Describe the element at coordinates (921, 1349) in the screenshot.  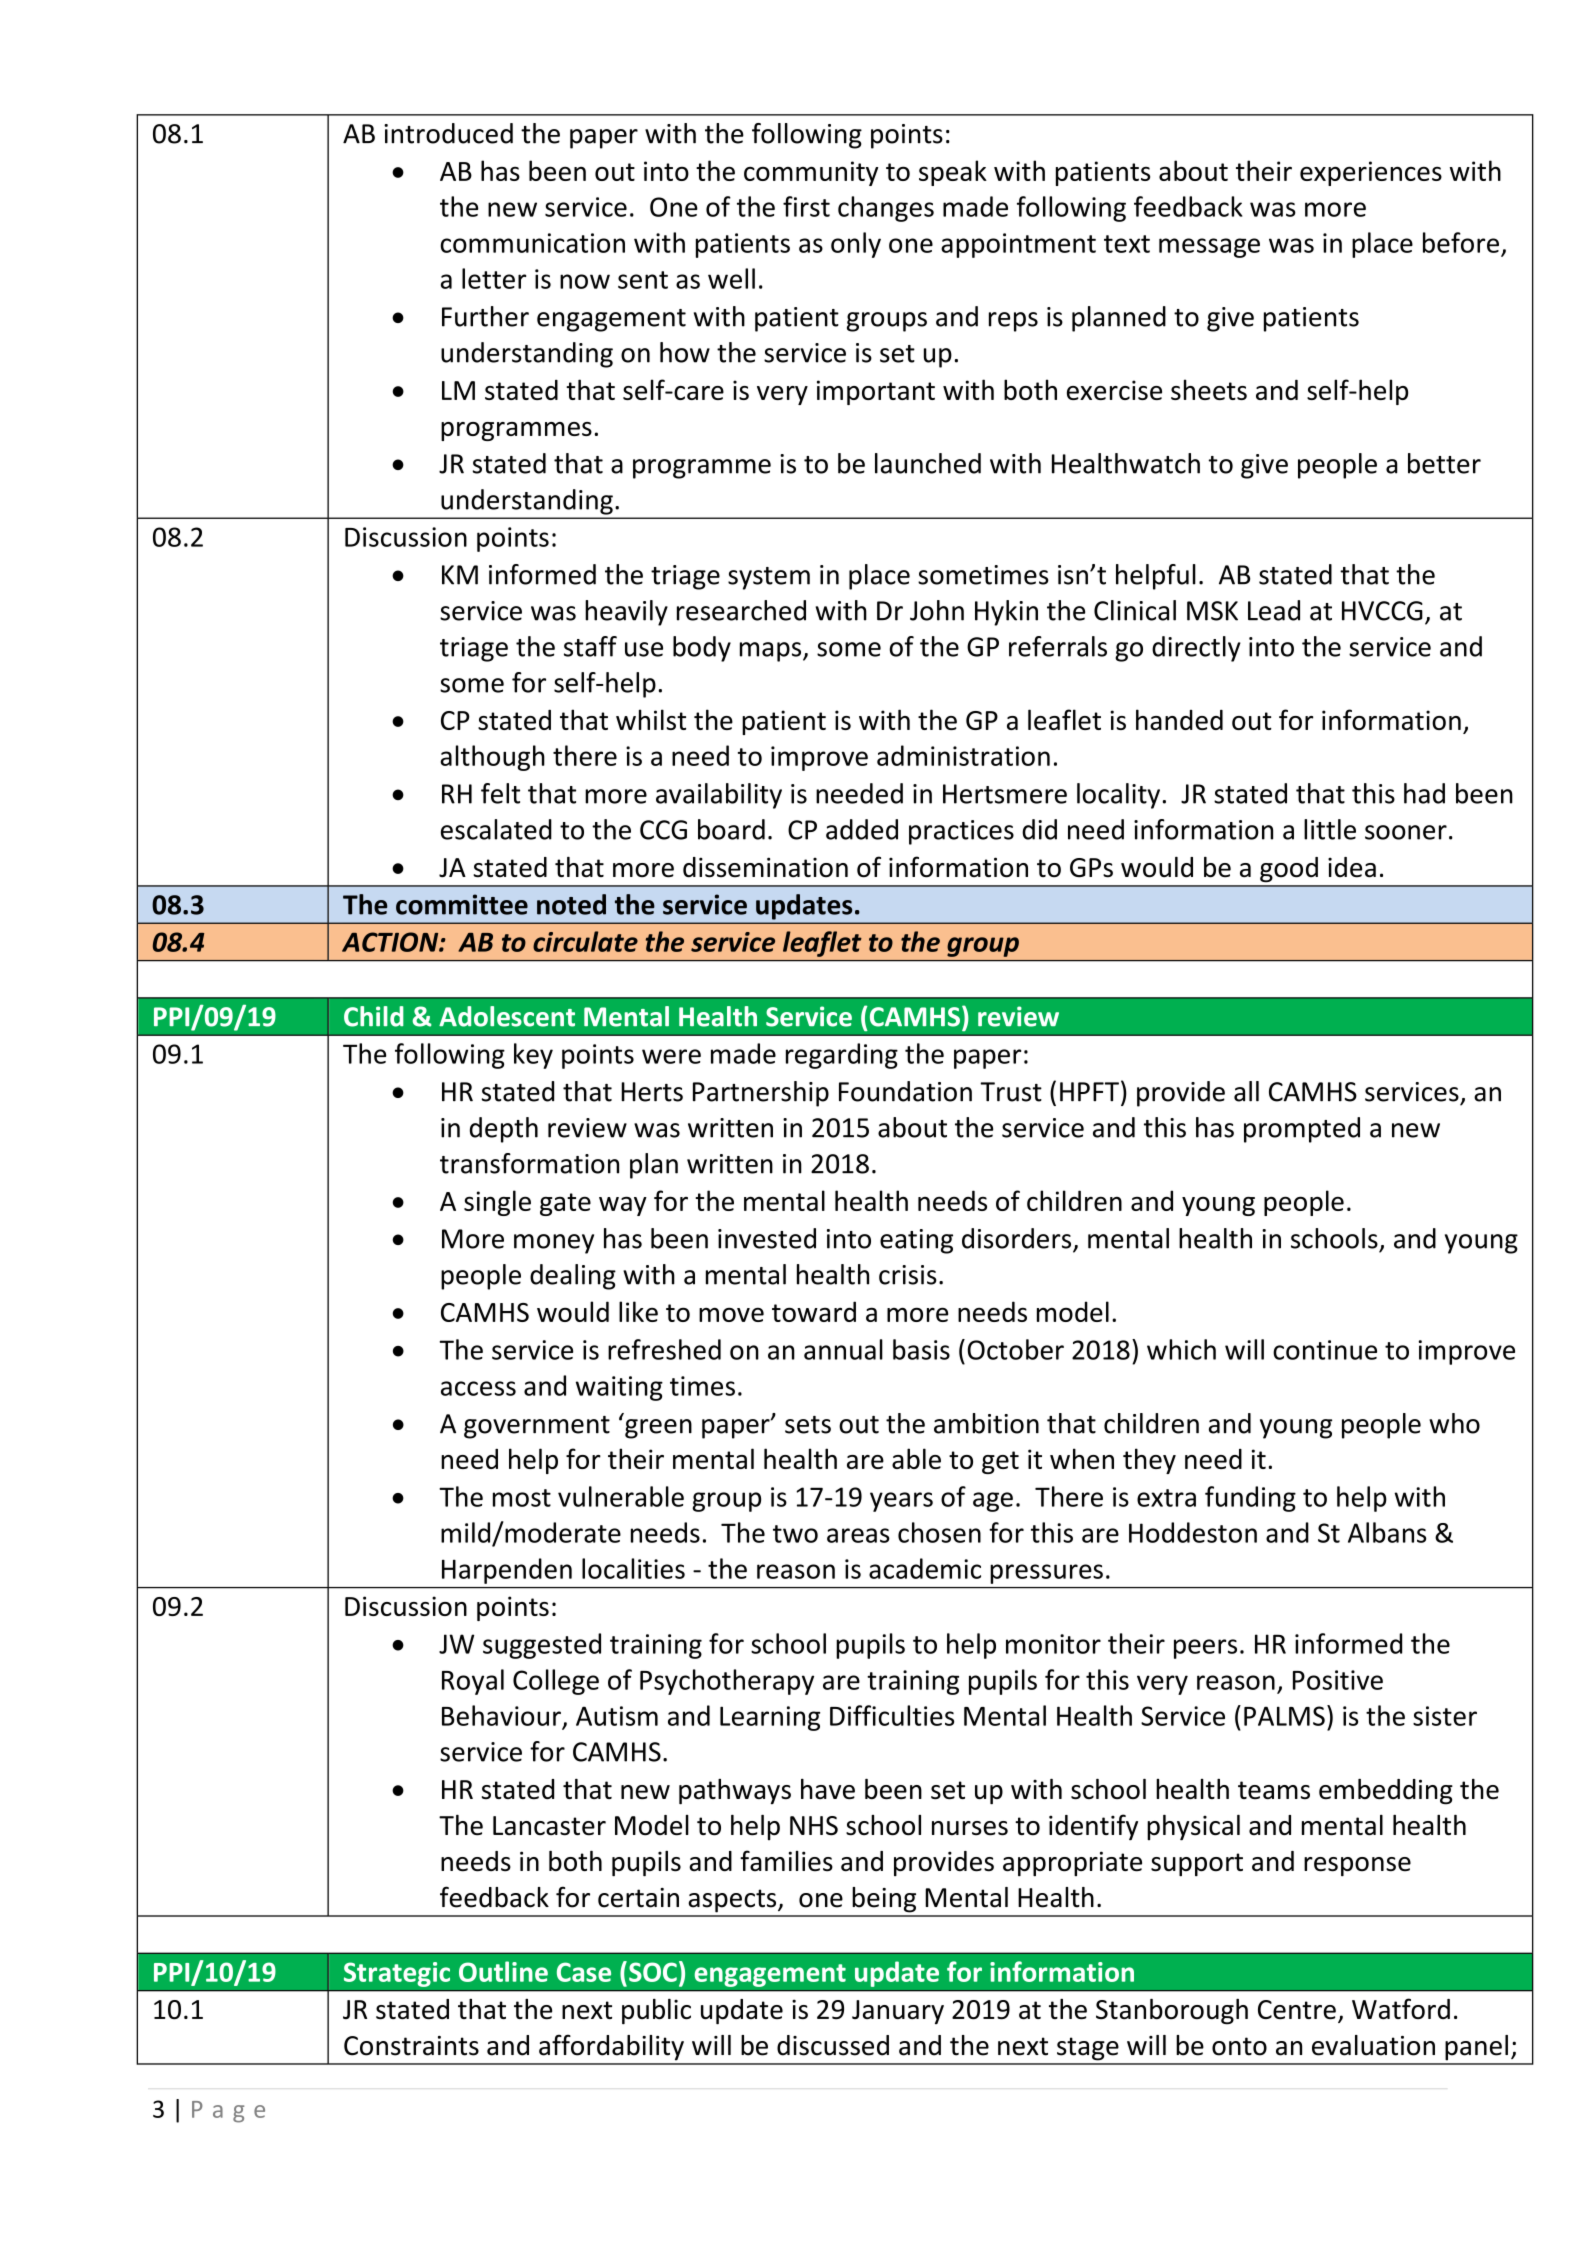
I see `basis` at that location.
